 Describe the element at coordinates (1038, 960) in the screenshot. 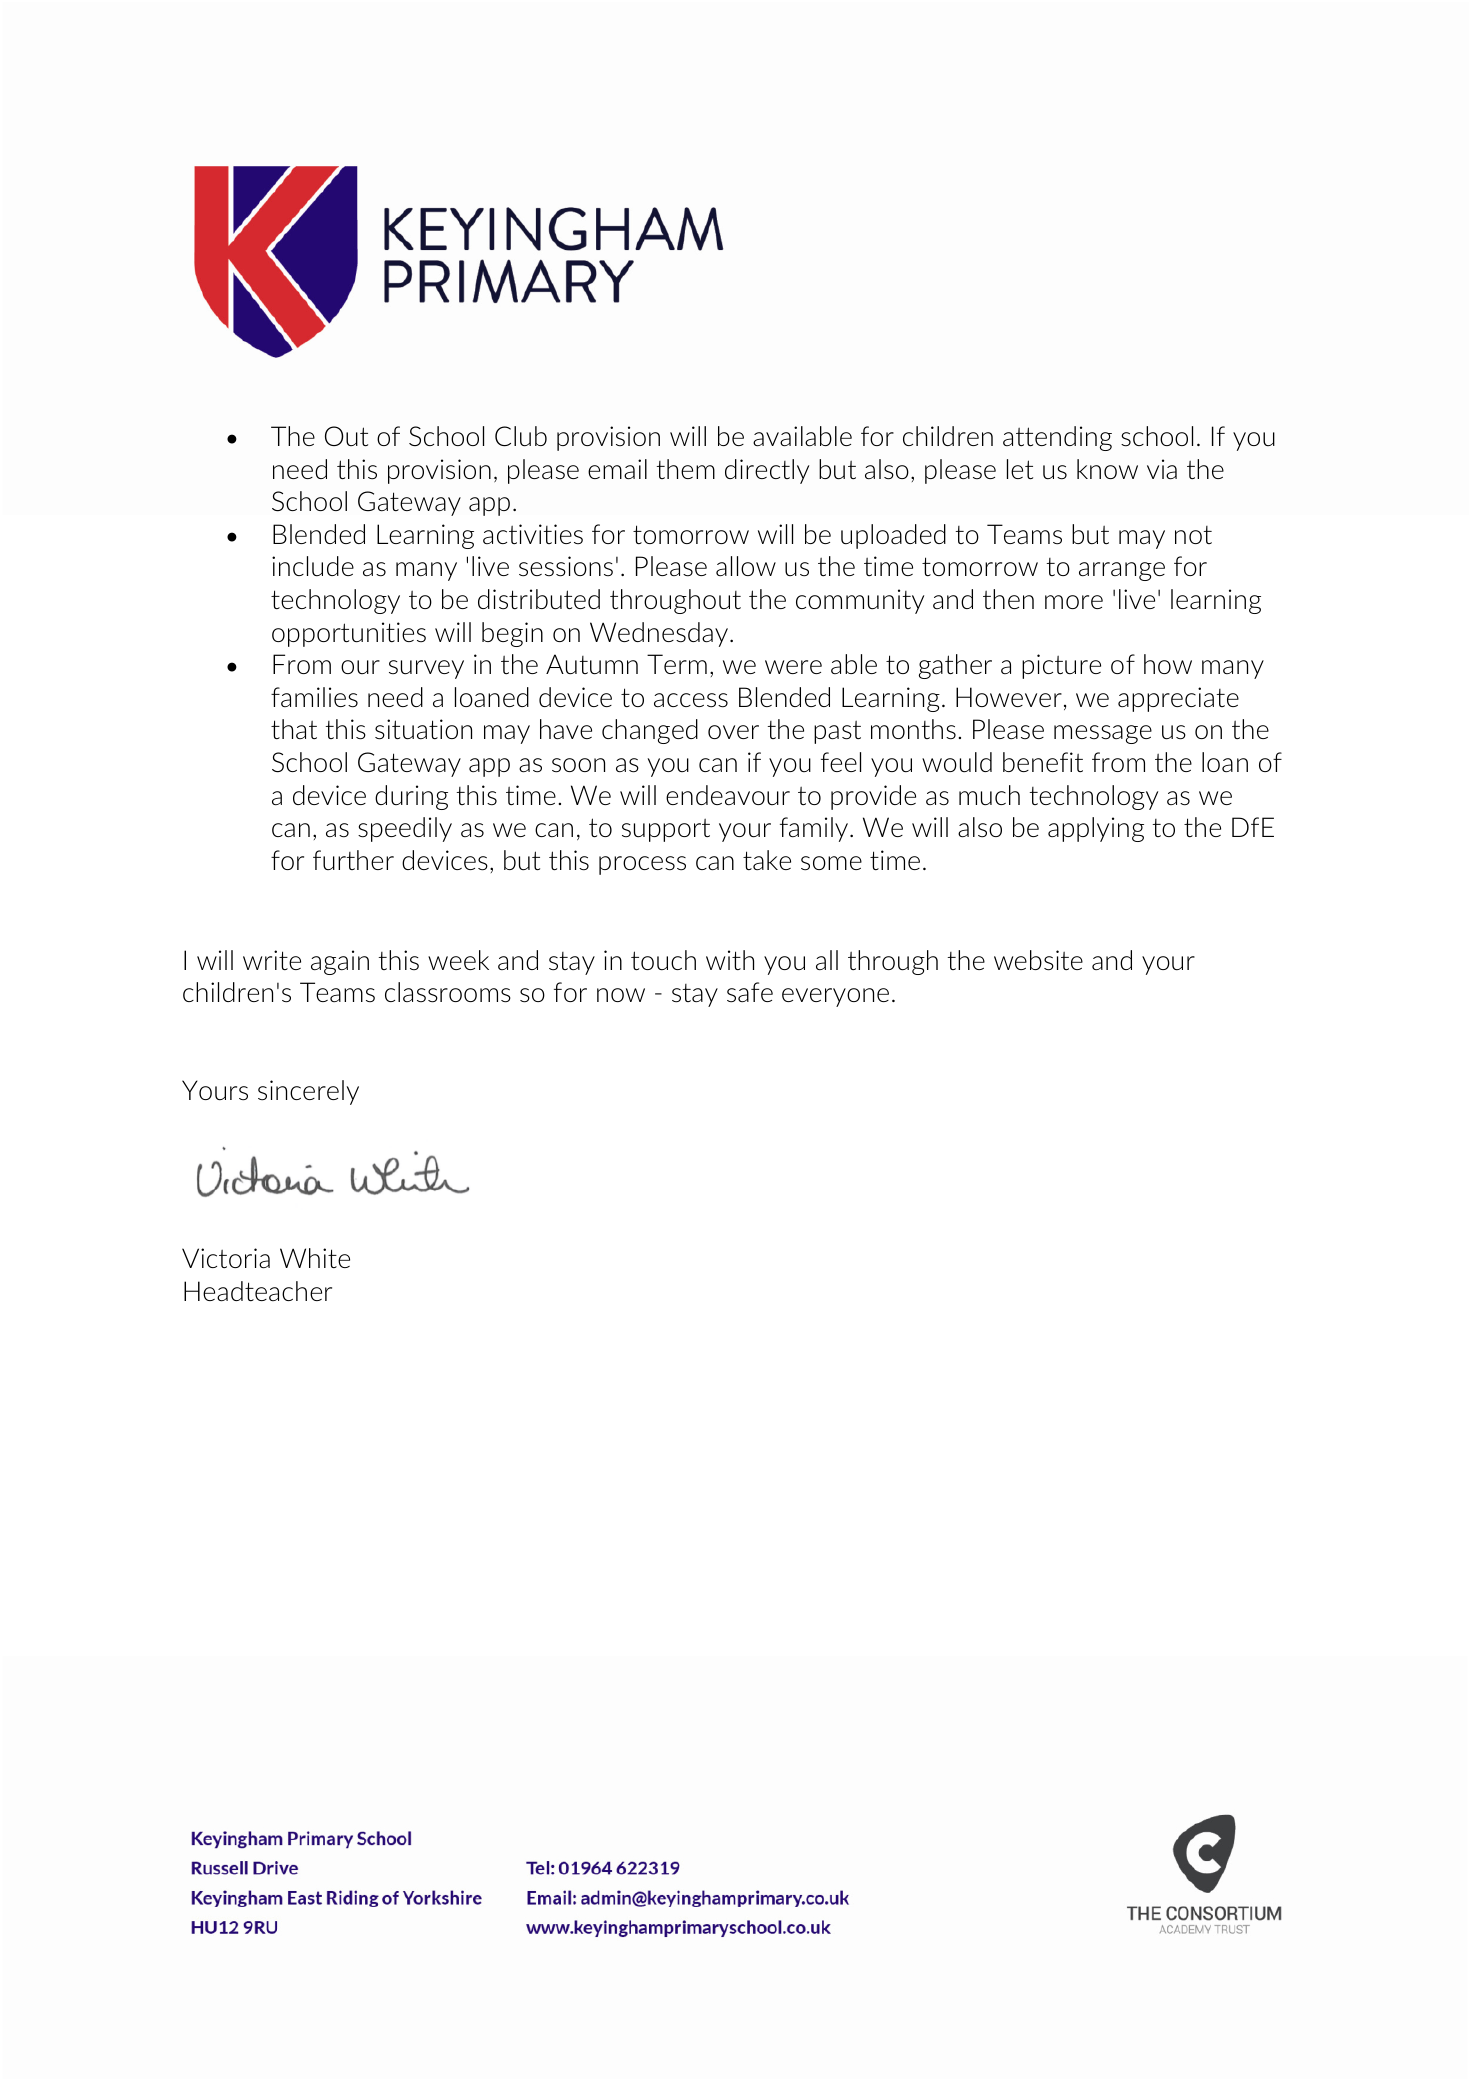

I see `website` at that location.
